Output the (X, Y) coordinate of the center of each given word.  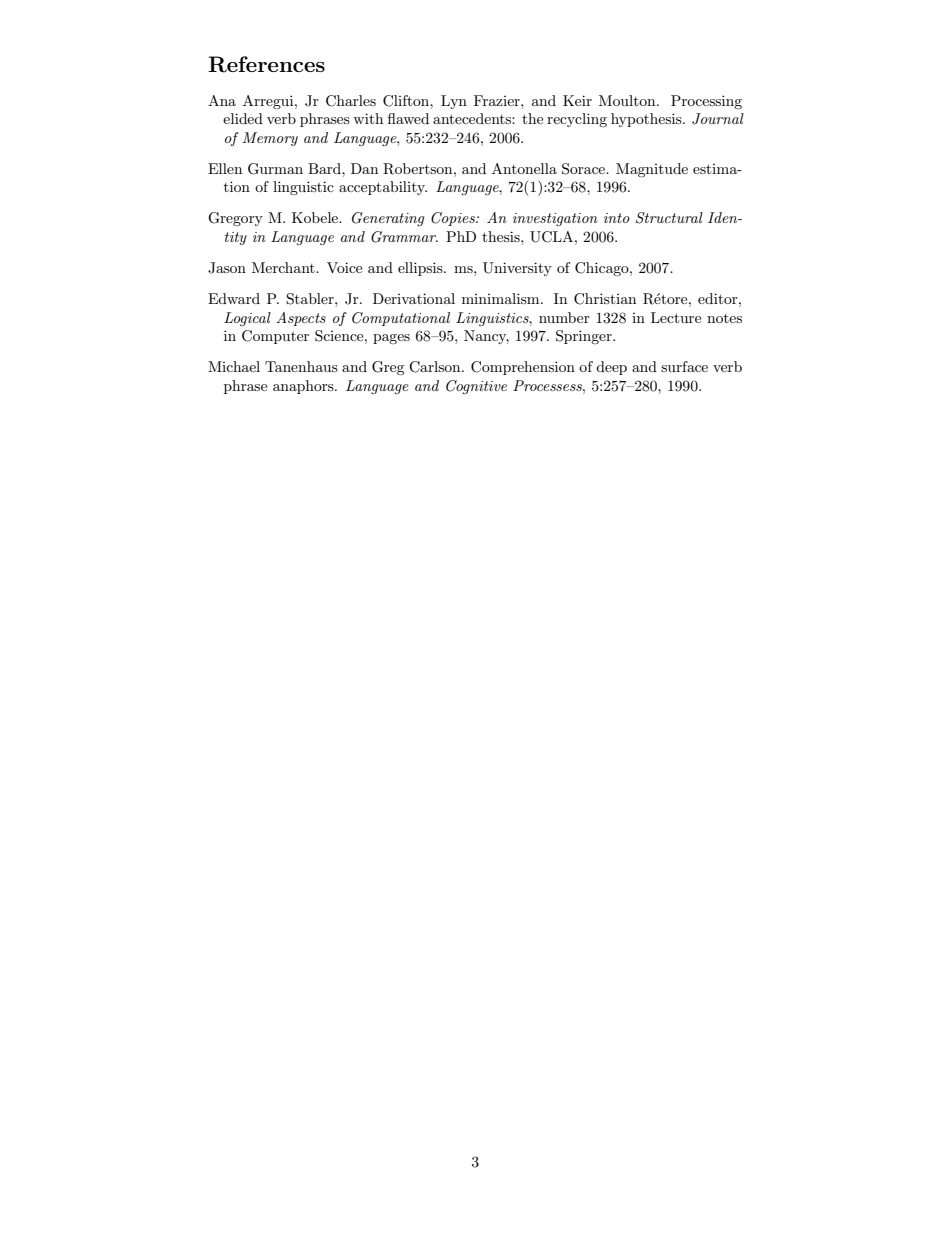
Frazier (498, 100)
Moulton (628, 100)
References (266, 64)
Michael (234, 366)
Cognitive (476, 387)
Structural (669, 218)
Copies (454, 219)
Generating (388, 219)
